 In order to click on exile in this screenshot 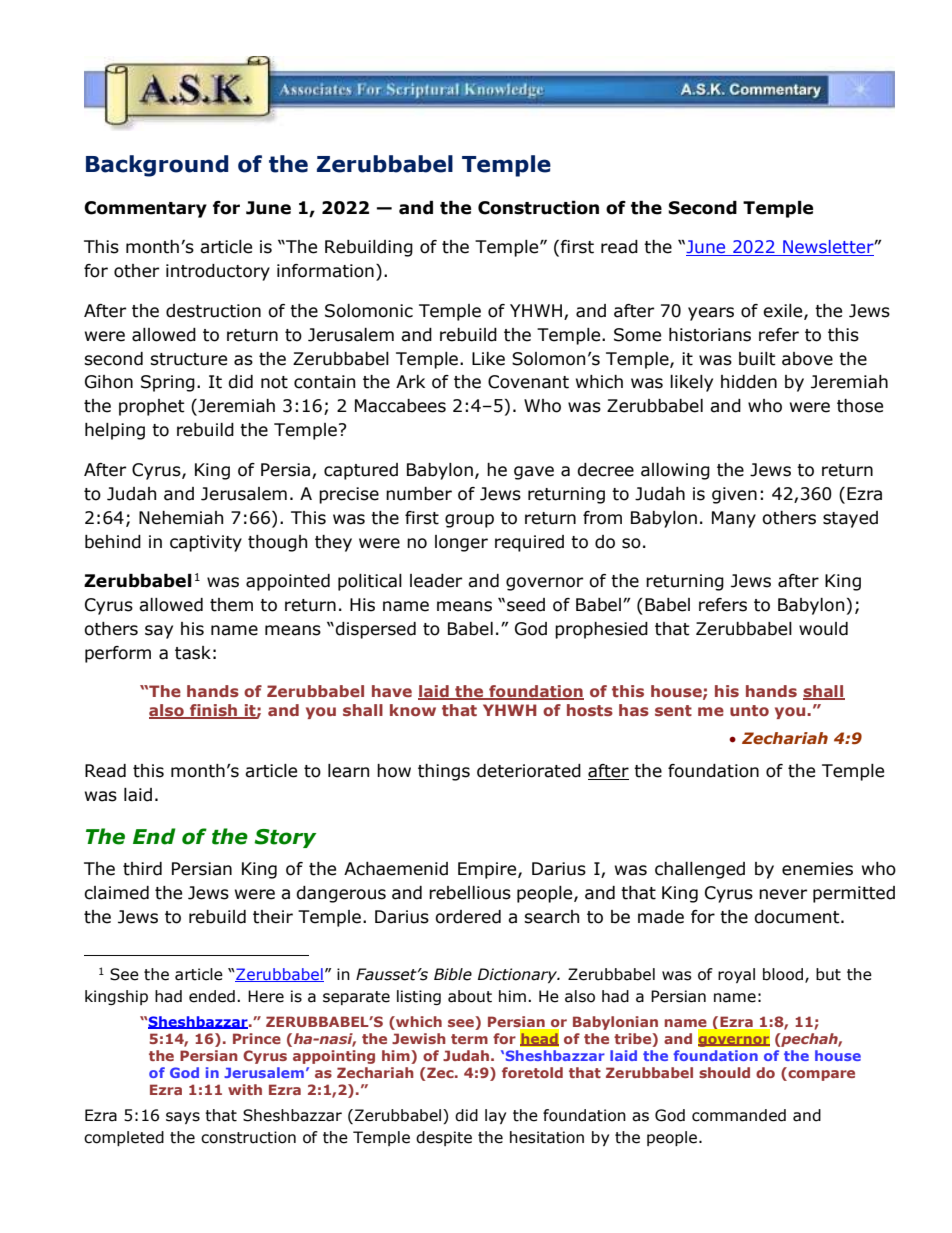, I will do `click(784, 311)`.
